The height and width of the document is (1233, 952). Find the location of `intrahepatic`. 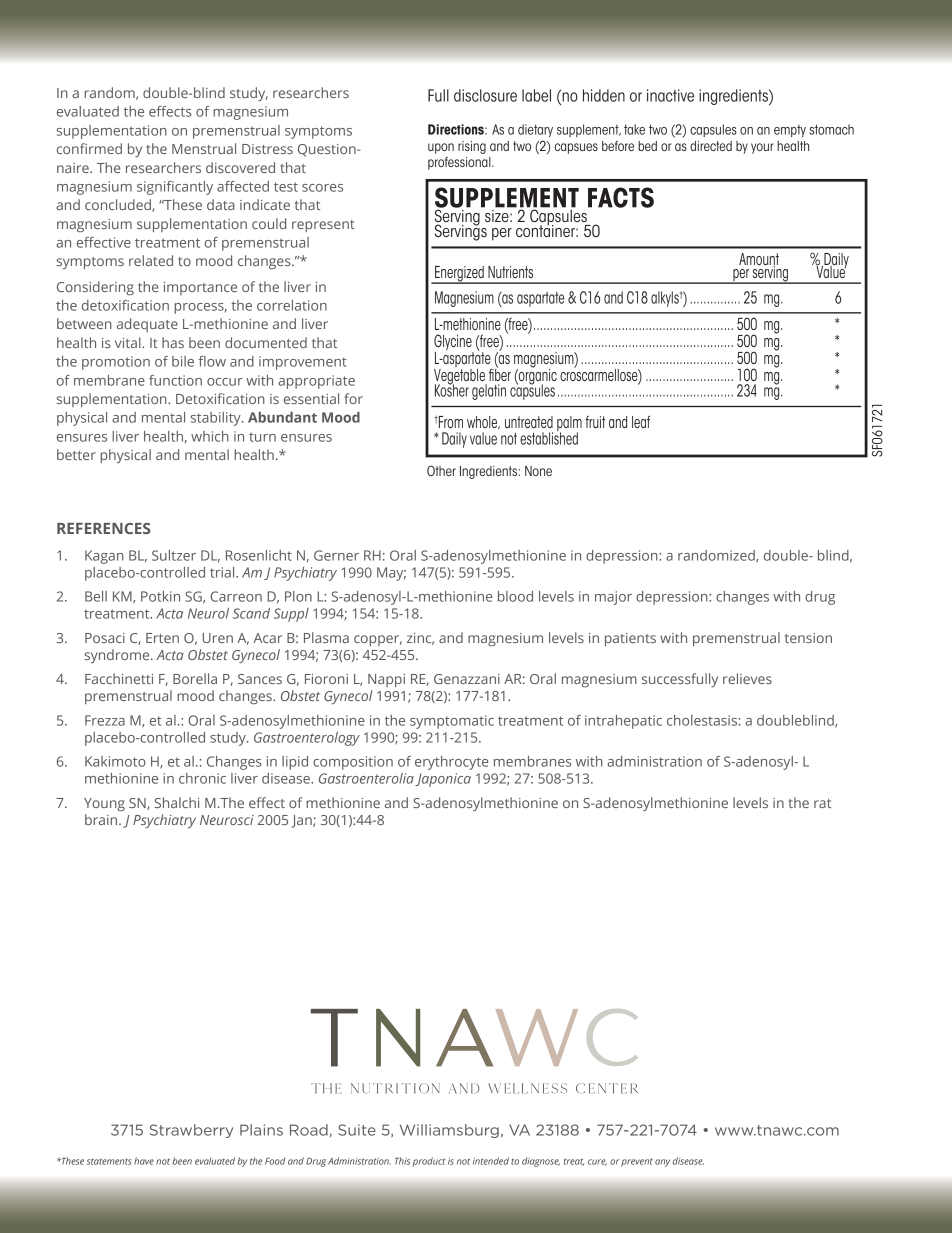

intrahepatic is located at coordinates (623, 722).
